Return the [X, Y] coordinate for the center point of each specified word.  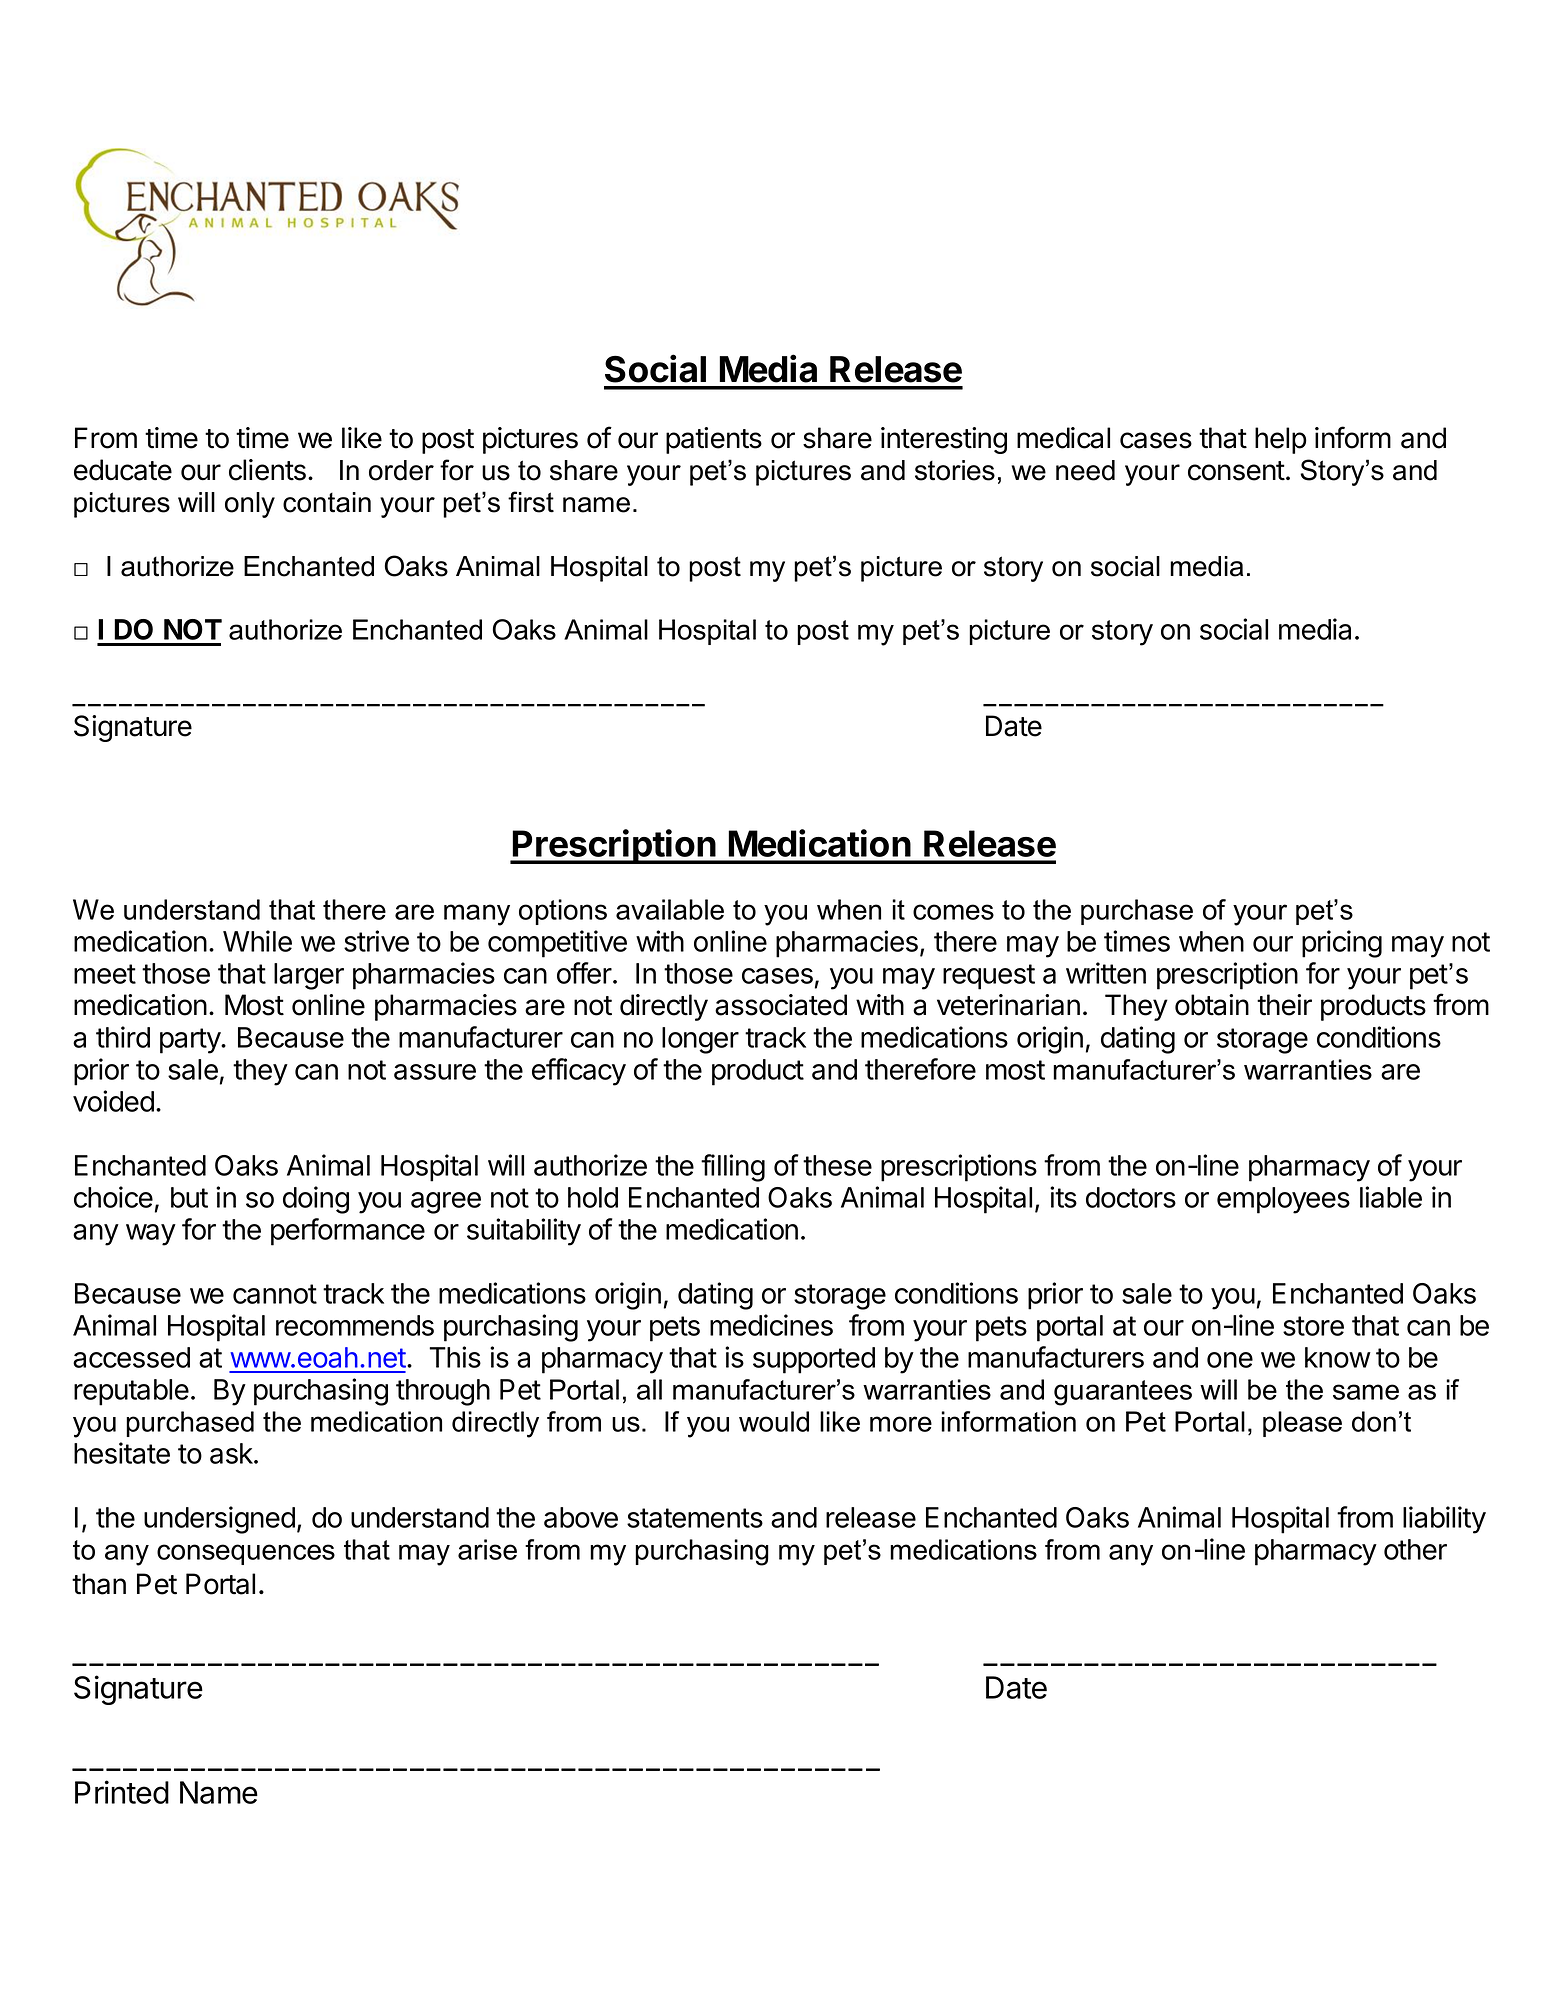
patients [714, 440]
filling [733, 1168]
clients [267, 470]
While [257, 941]
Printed [122, 1792]
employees [1283, 1200]
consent [1236, 471]
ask [232, 1453]
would [774, 1421]
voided [113, 1101]
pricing [1342, 944]
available [670, 909]
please [1302, 1424]
